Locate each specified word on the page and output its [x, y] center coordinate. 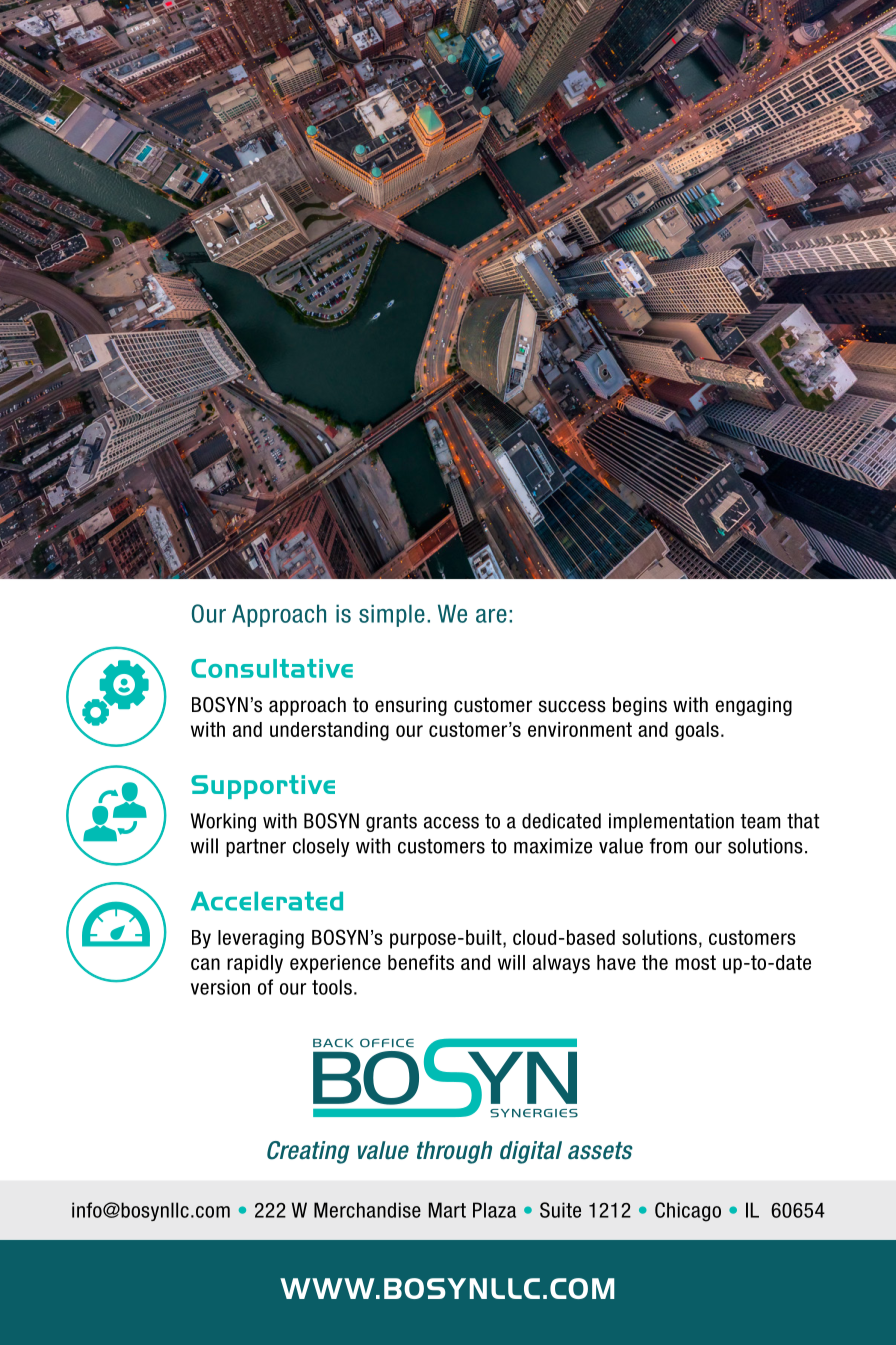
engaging [754, 706]
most [696, 962]
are [491, 616]
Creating [308, 1152]
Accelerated [267, 901]
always [561, 964]
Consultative [272, 668]
